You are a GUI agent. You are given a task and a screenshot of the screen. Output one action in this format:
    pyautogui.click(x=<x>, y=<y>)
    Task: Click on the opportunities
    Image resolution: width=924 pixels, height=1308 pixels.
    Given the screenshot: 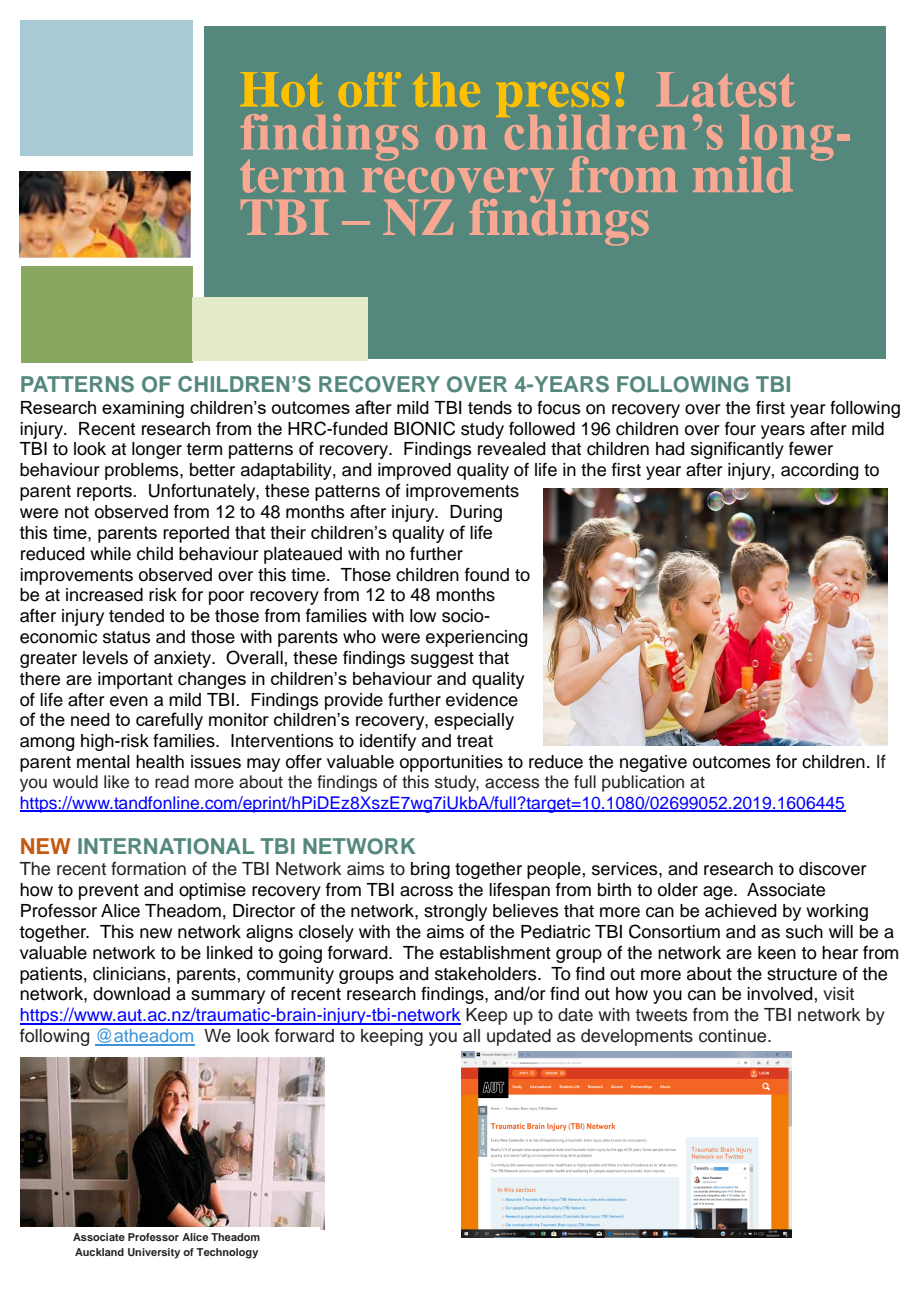 What is the action you would take?
    pyautogui.click(x=451, y=763)
